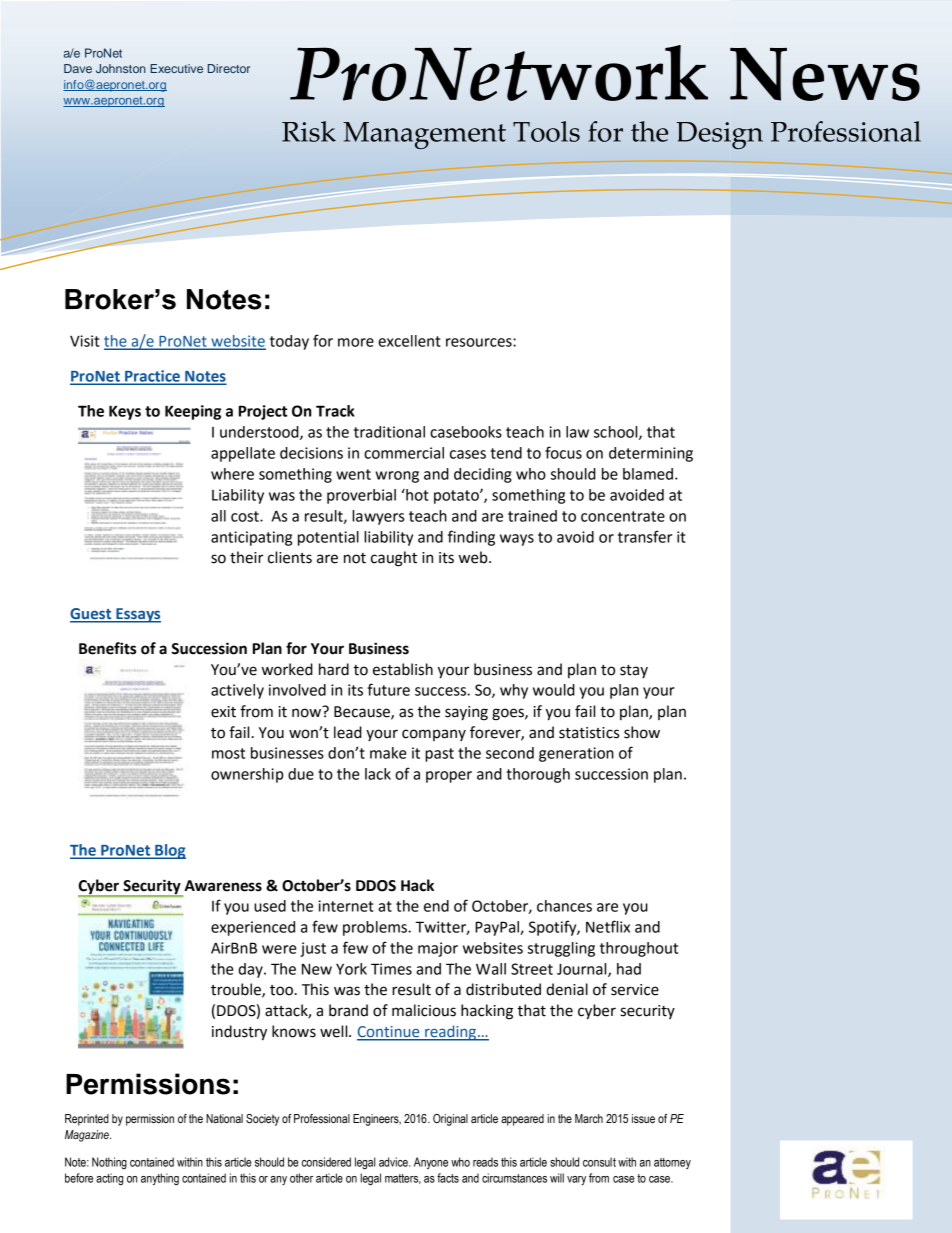  Describe the element at coordinates (176, 68) in the document. I see `Executive` at that location.
